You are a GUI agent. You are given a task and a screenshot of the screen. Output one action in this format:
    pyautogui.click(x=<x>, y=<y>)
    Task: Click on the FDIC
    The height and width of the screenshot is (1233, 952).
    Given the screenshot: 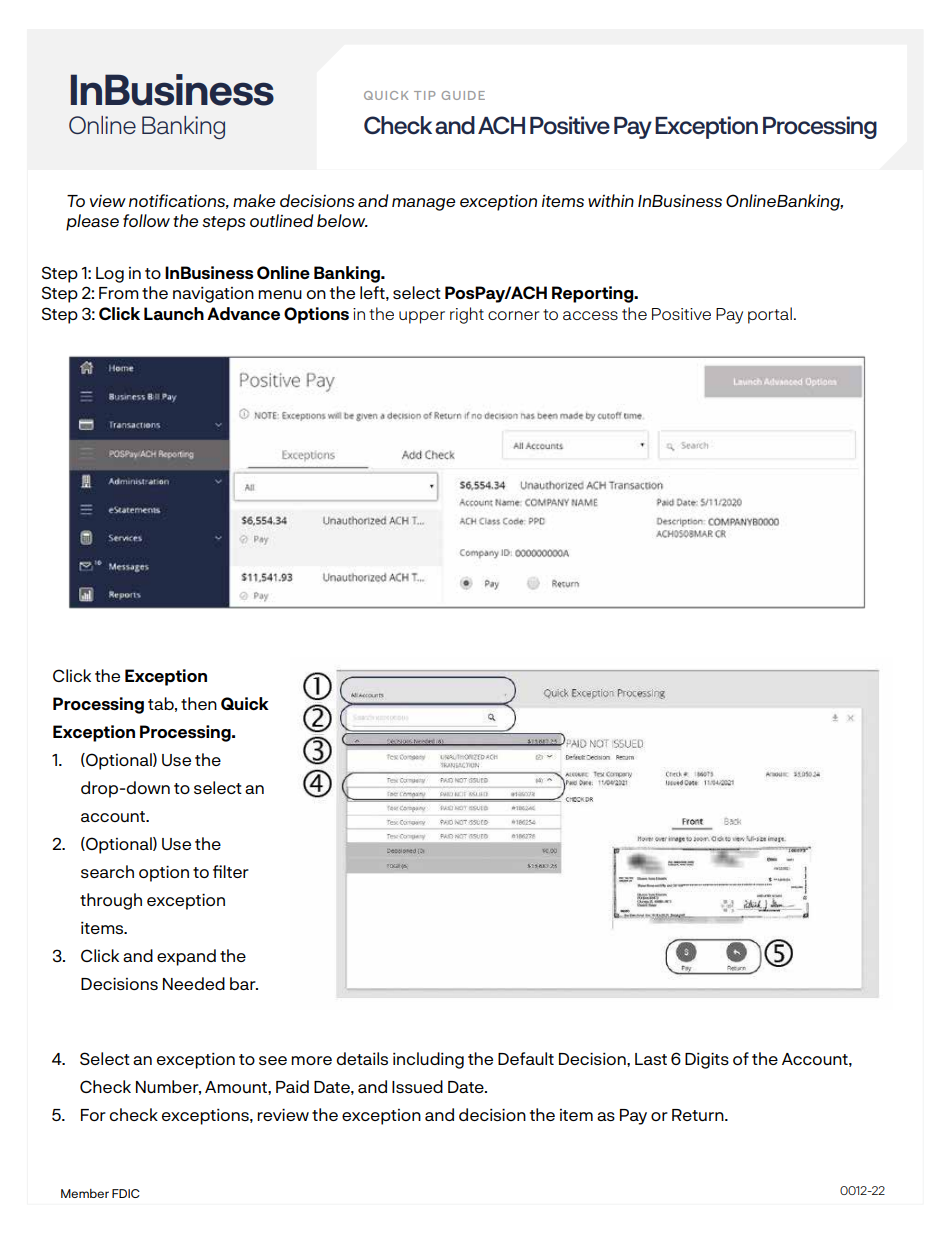 What is the action you would take?
    pyautogui.click(x=126, y=1193)
